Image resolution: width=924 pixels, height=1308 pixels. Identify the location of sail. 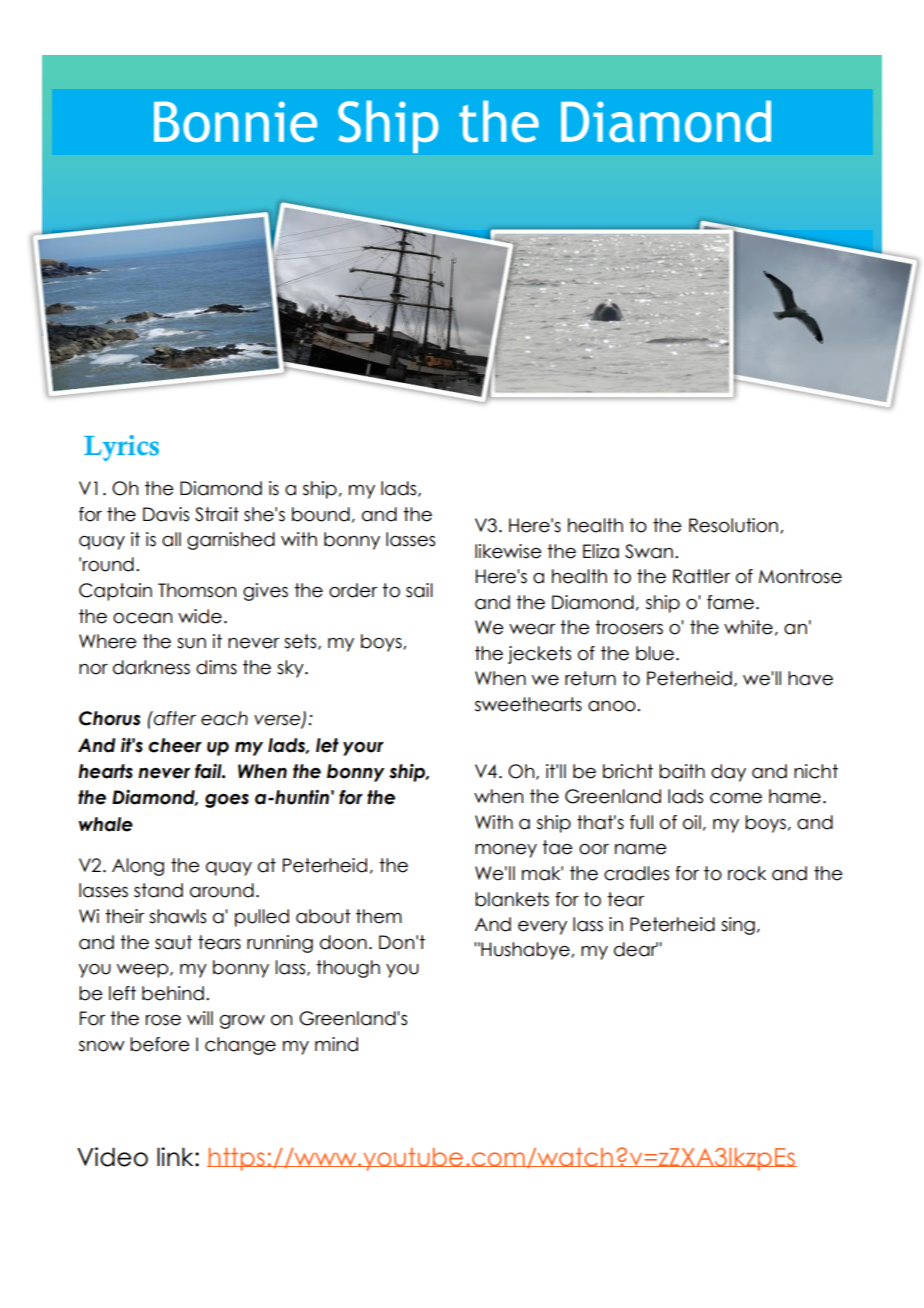
(419, 590).
